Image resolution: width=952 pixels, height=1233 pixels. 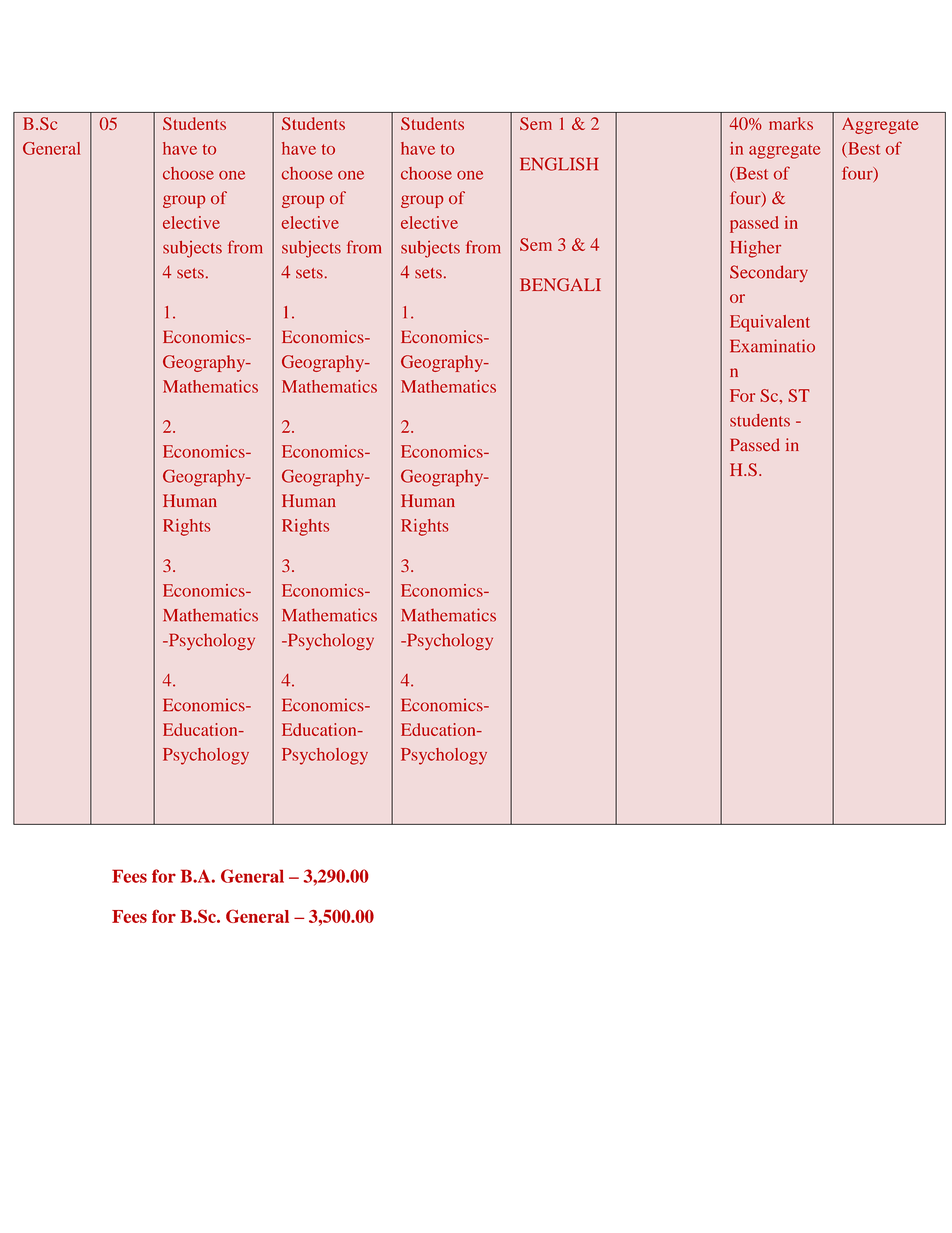 I want to click on Higher, so click(x=755, y=249).
